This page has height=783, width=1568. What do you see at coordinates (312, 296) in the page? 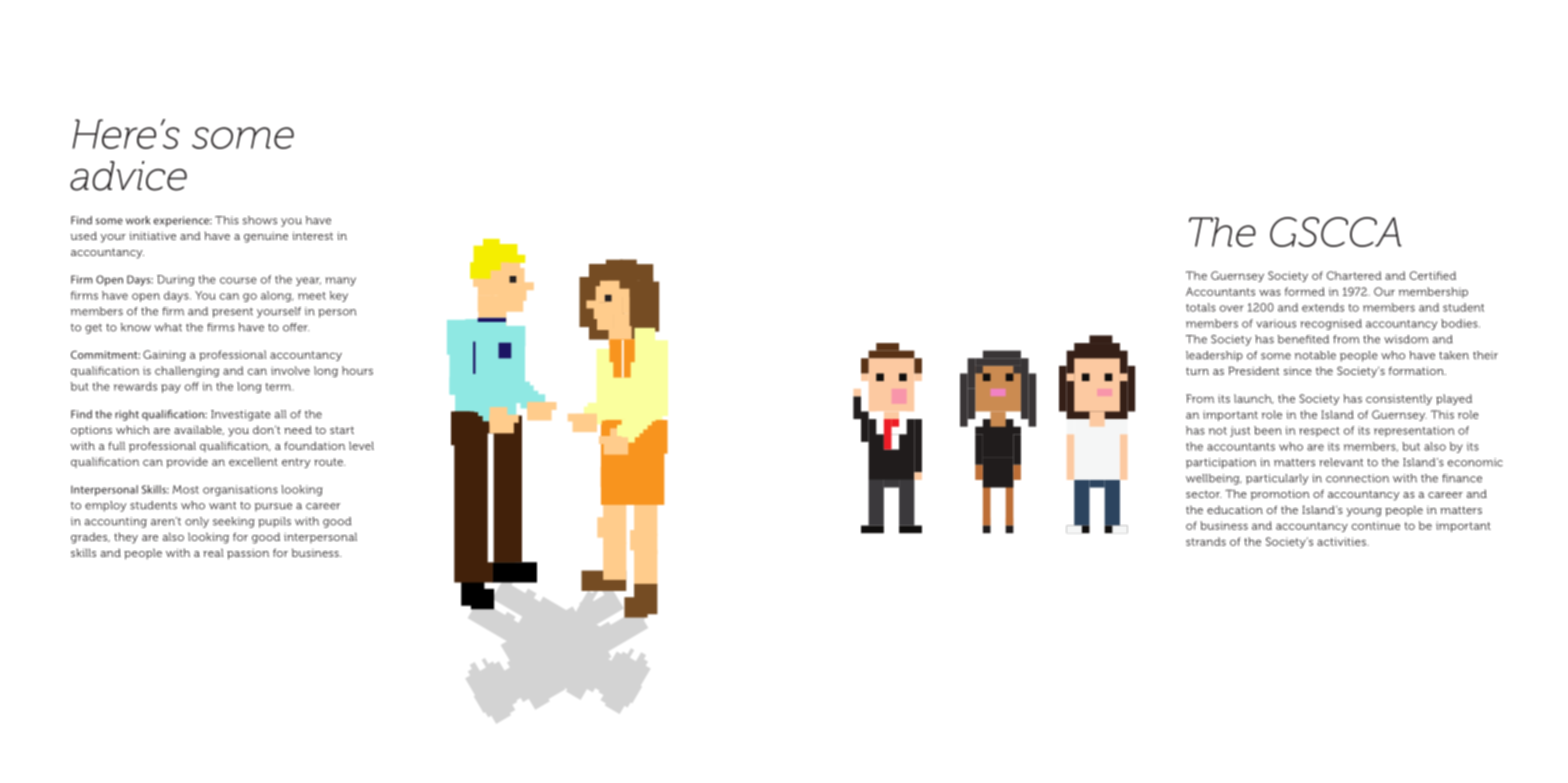
I see `meet` at bounding box center [312, 296].
